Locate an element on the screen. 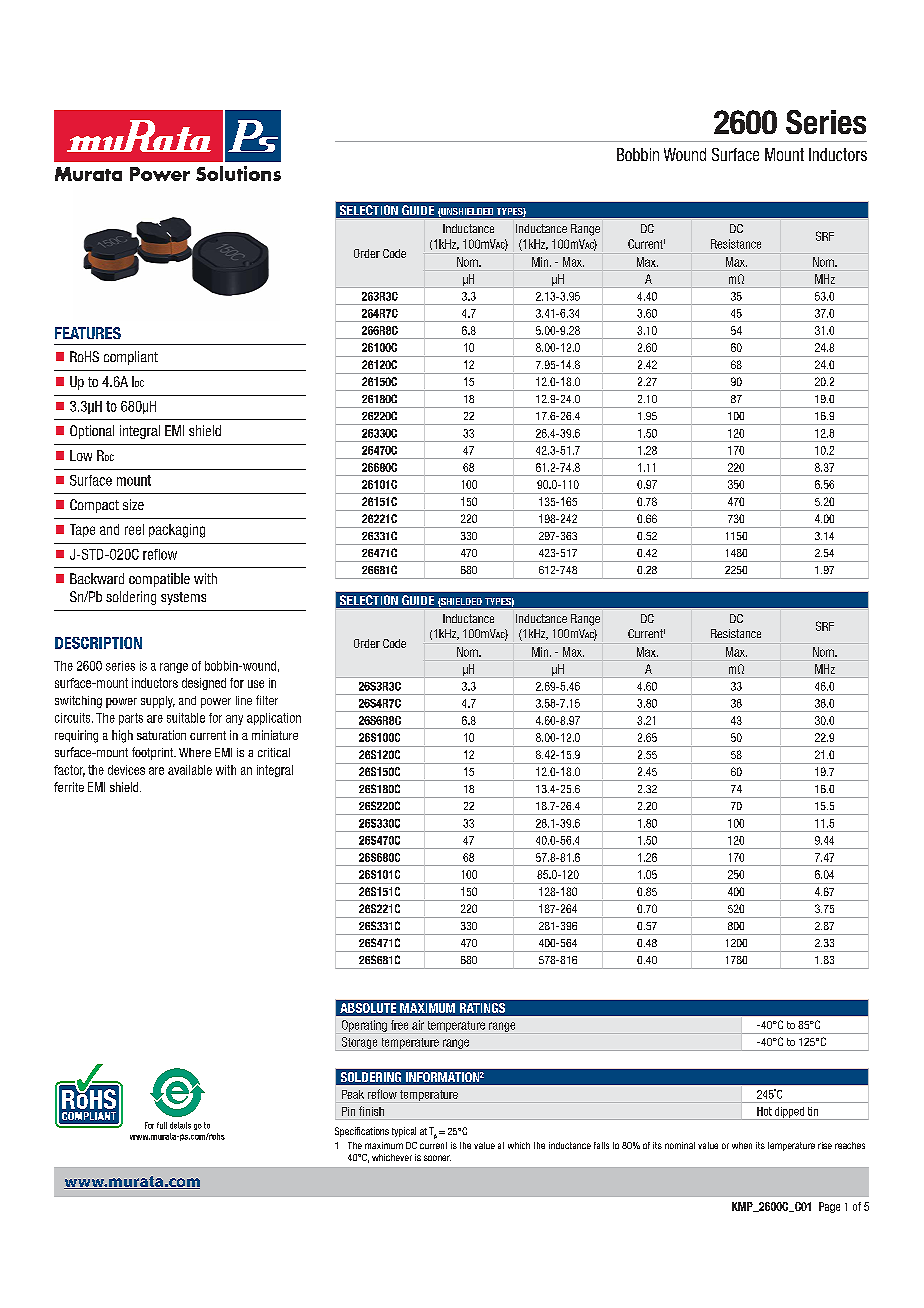 The height and width of the screenshot is (1308, 924). application is located at coordinates (274, 719).
